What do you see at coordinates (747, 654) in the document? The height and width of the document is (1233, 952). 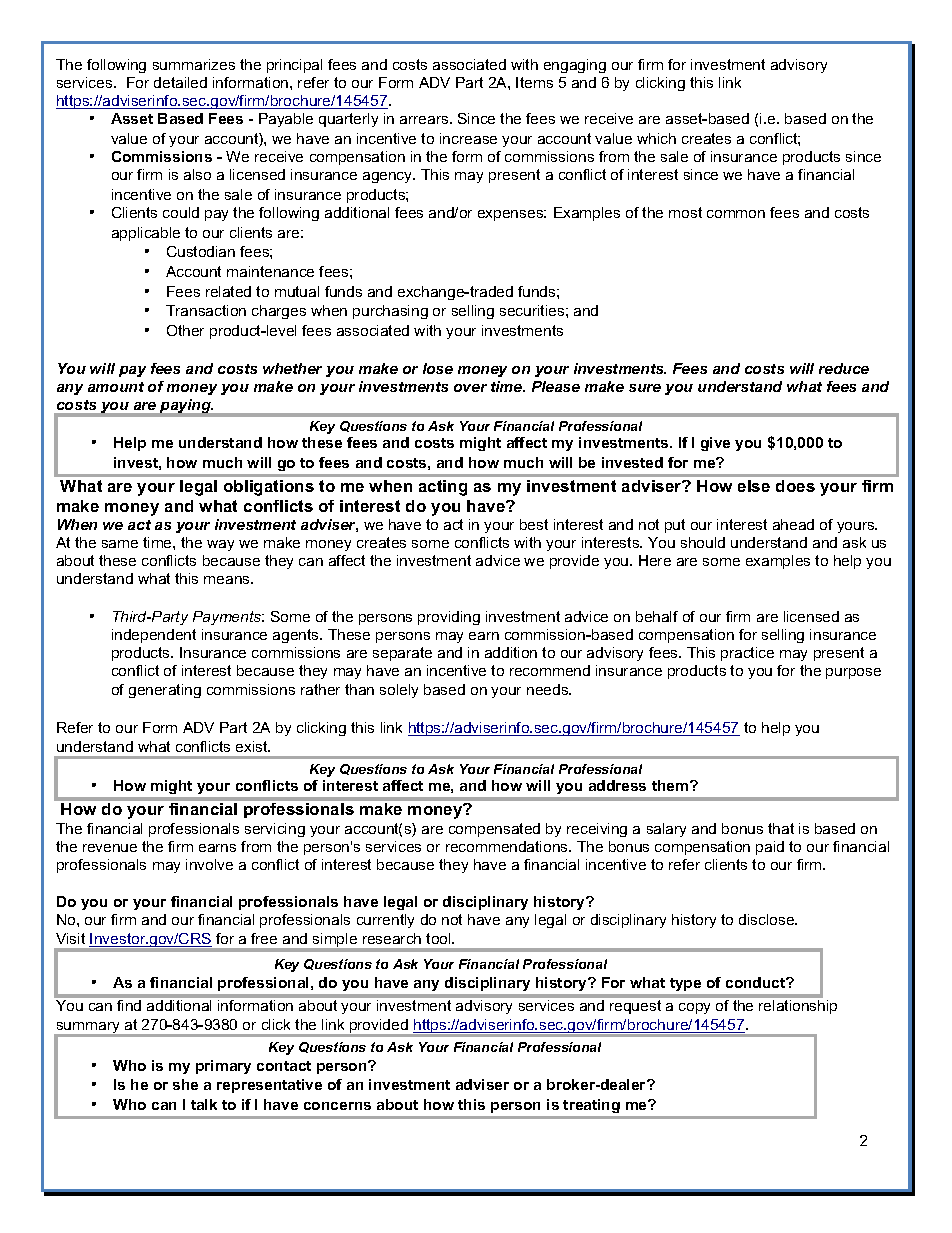 I see `practice` at bounding box center [747, 654].
